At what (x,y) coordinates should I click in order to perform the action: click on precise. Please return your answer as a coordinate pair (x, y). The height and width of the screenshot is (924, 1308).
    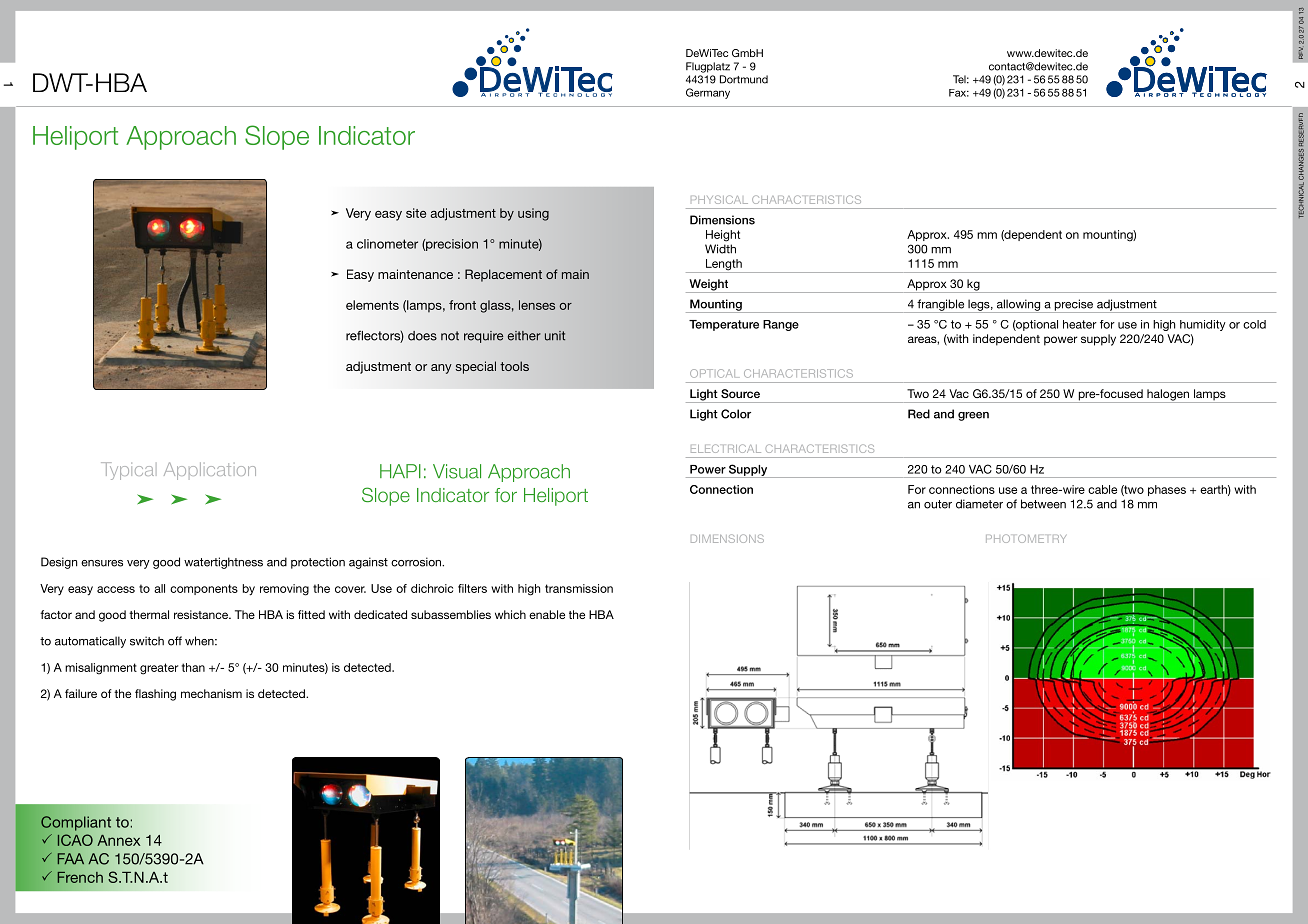
    Looking at the image, I should click on (1073, 306).
